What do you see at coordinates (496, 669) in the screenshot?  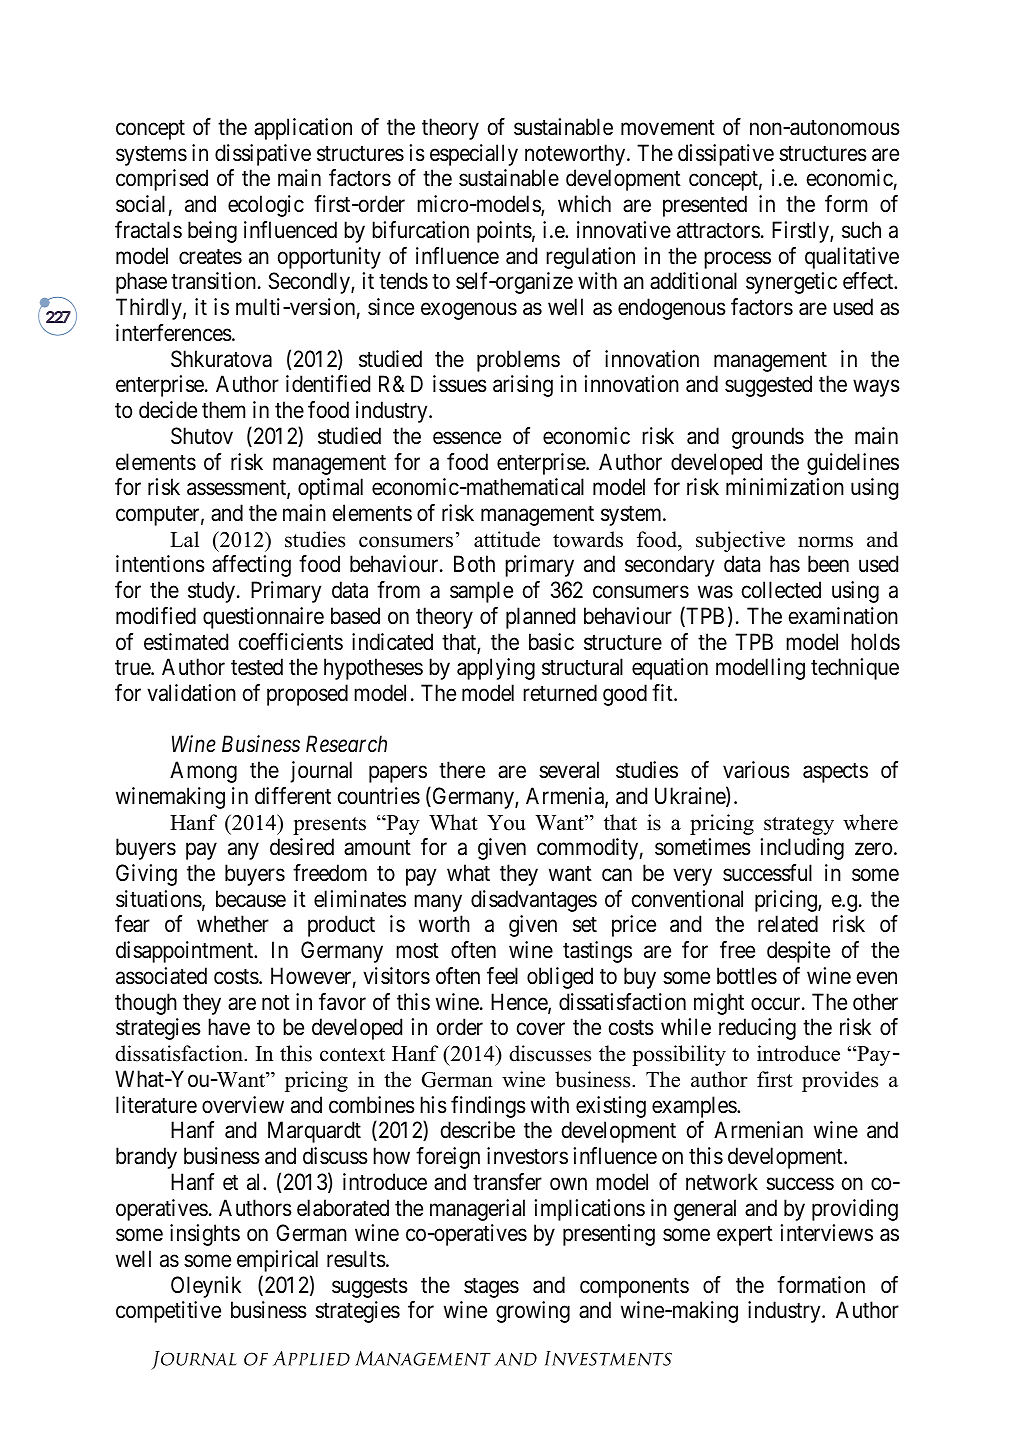 I see `applying` at bounding box center [496, 669].
